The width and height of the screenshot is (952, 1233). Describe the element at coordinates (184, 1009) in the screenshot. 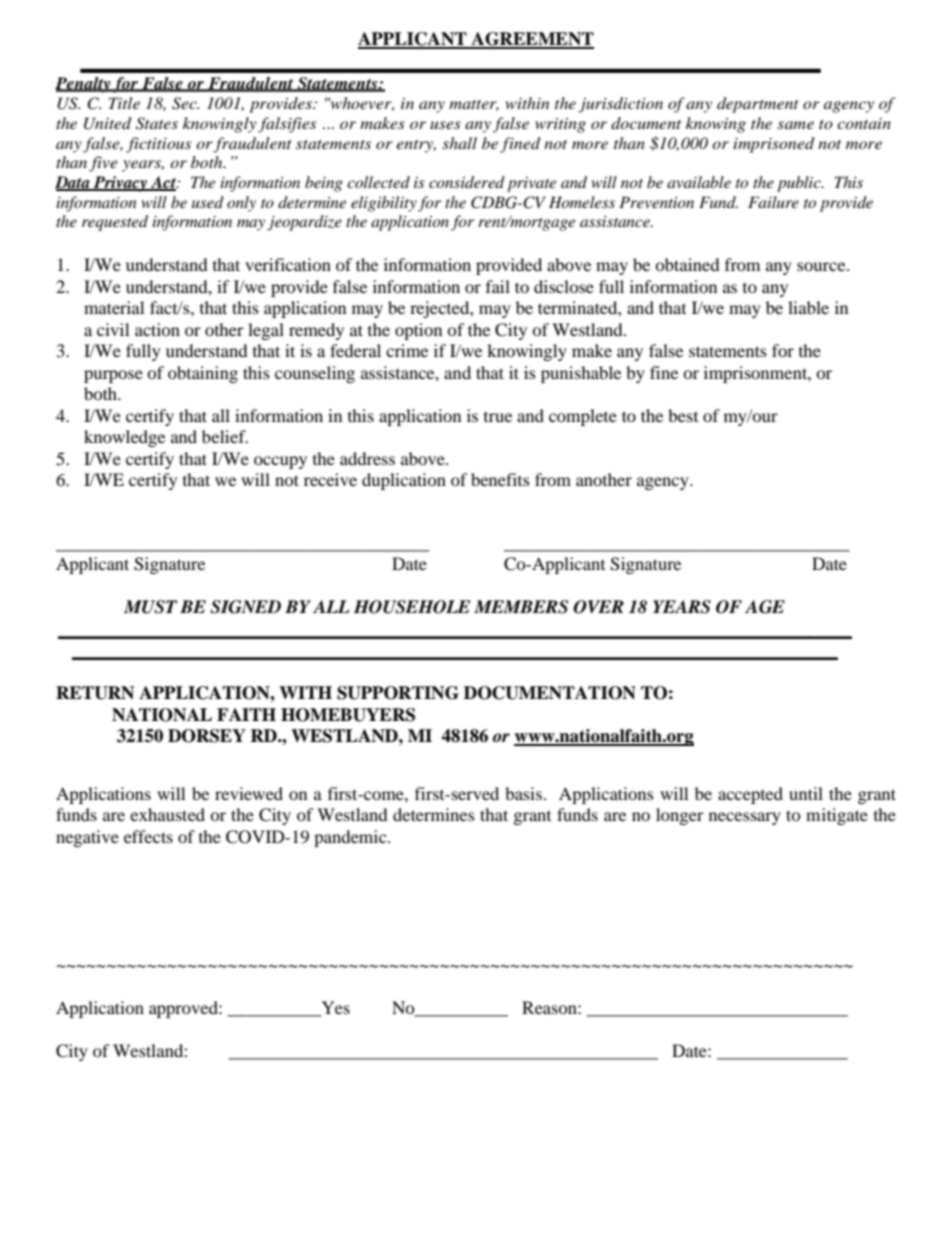

I see `approved` at that location.
